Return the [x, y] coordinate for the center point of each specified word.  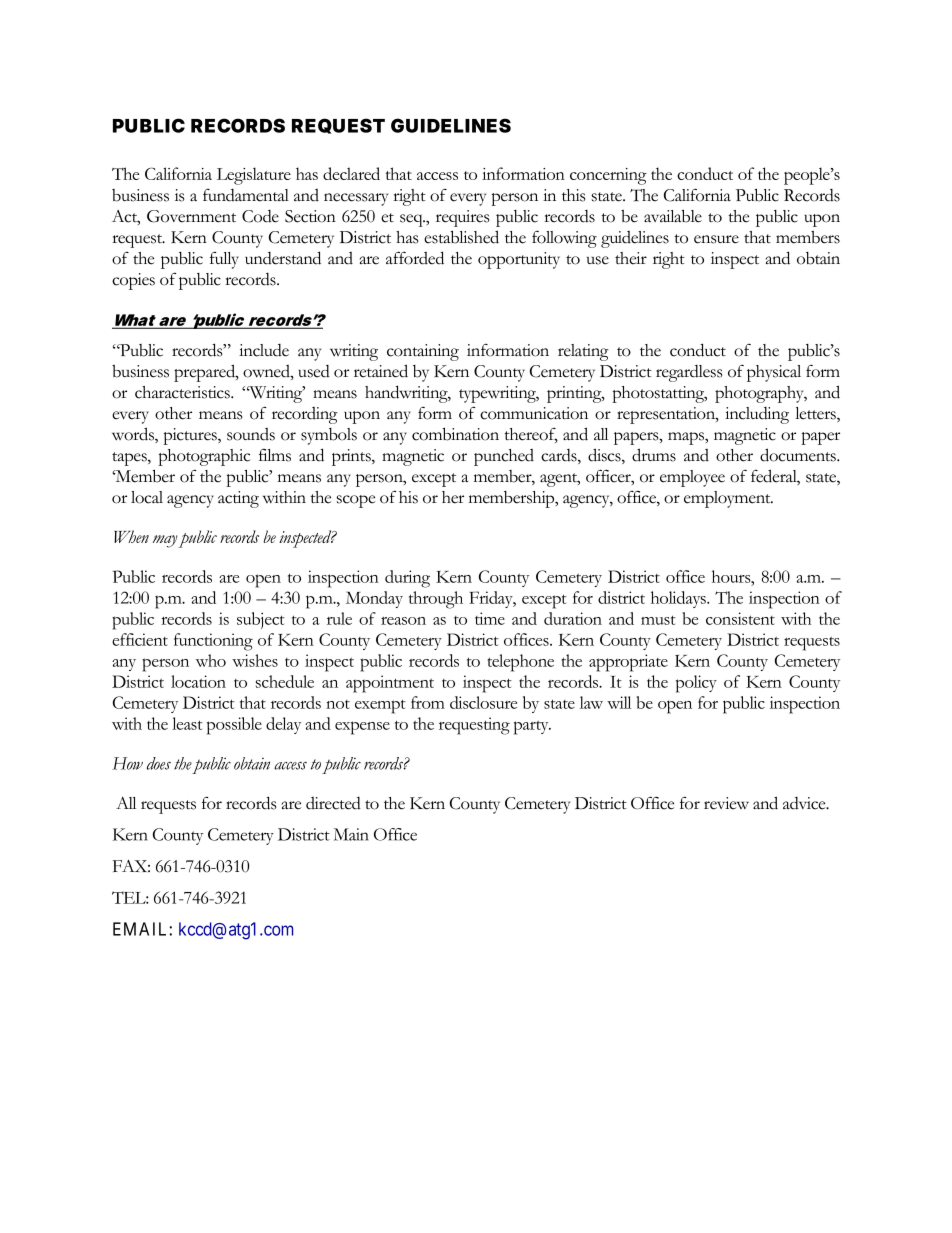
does [159, 763]
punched [504, 457]
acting [238, 499]
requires [462, 218]
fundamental [246, 195]
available [673, 216]
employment [728, 499]
